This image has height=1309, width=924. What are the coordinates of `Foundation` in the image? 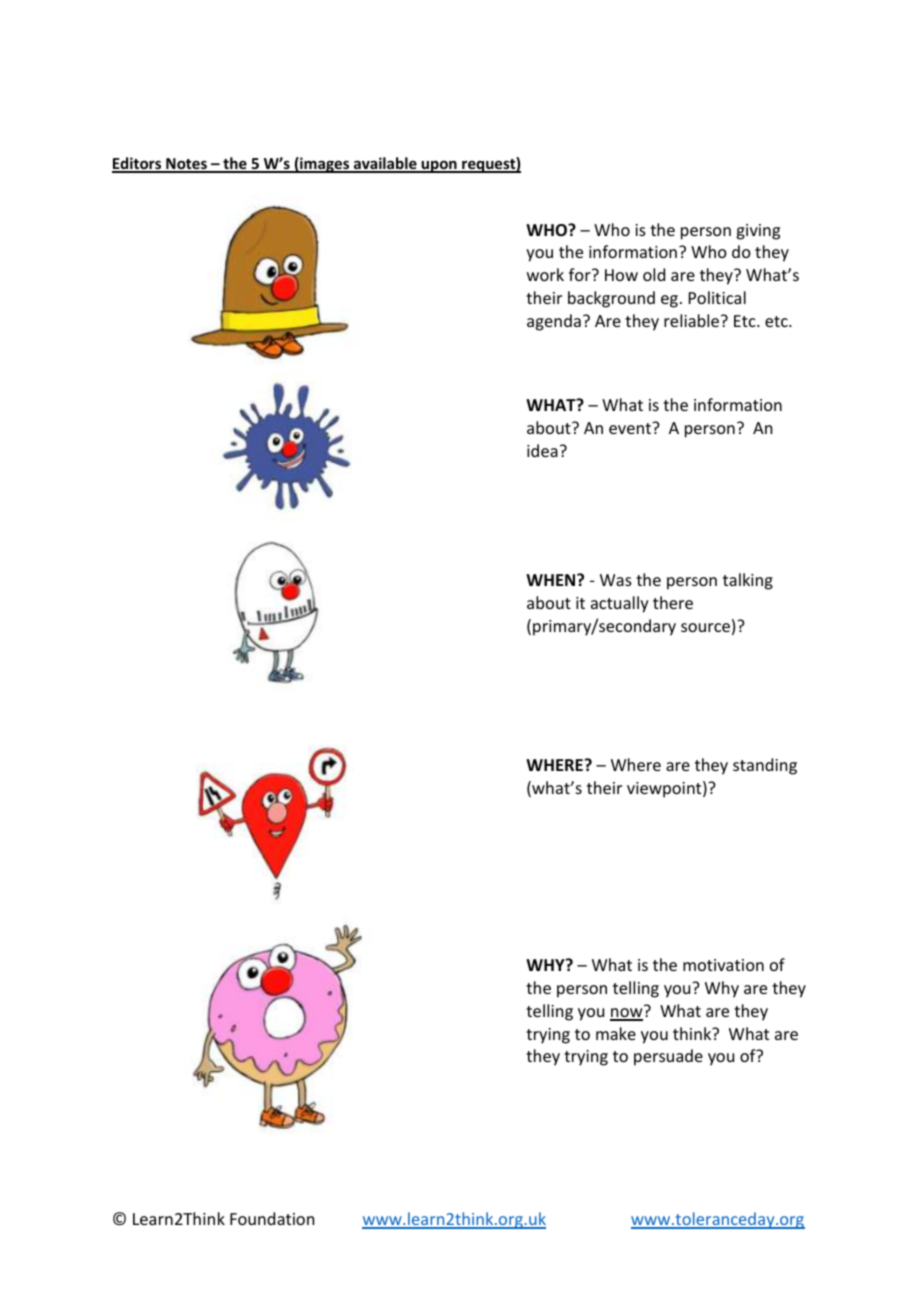 It's located at (272, 1218).
